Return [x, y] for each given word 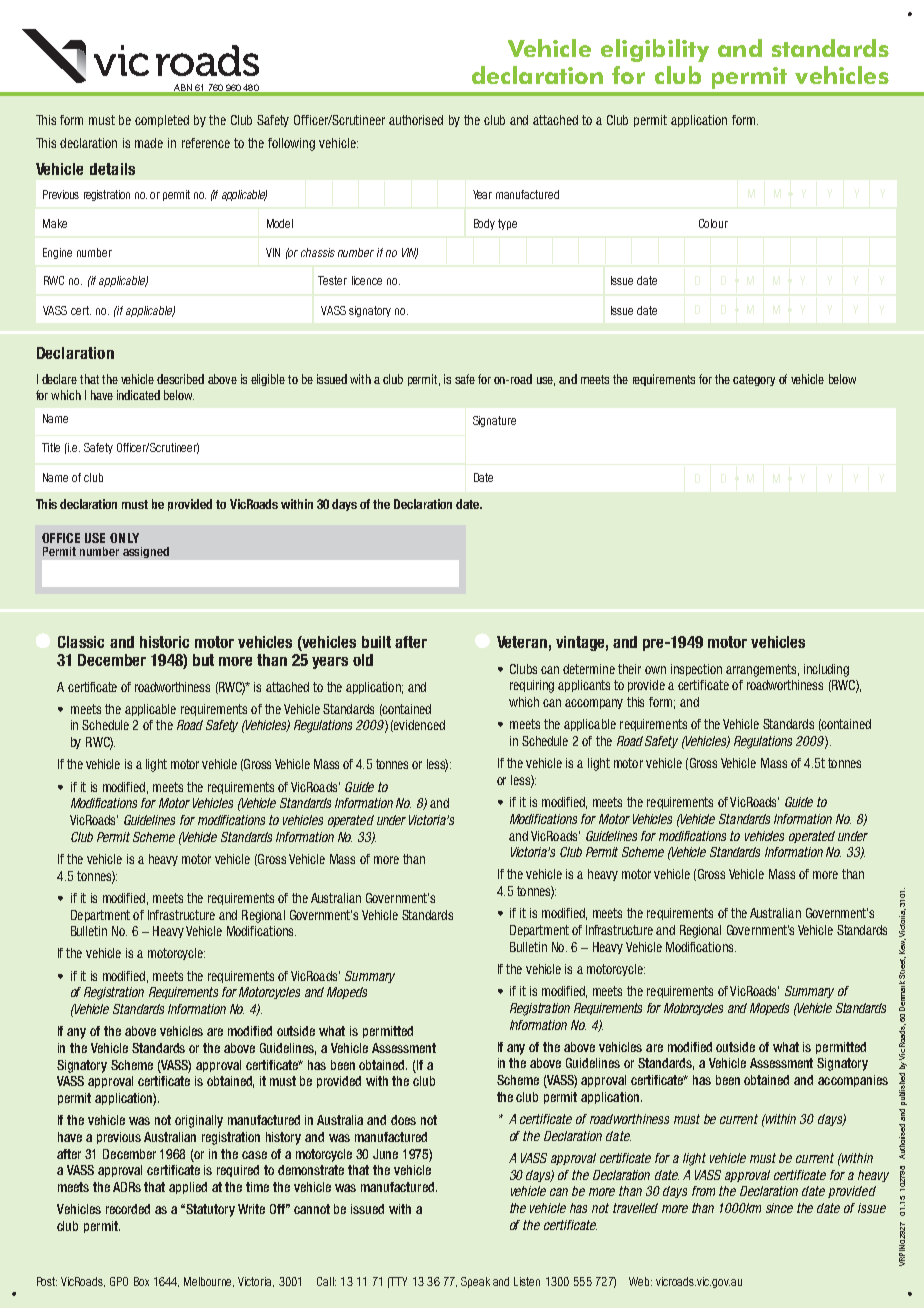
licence [367, 280]
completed [162, 121]
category [754, 380]
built [376, 642]
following [291, 144]
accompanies [853, 1081]
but [203, 660]
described [180, 379]
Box [141, 1281]
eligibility [655, 50]
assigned [146, 552]
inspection [696, 670]
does [403, 1120]
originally [199, 1121]
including [826, 670]
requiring [532, 686]
